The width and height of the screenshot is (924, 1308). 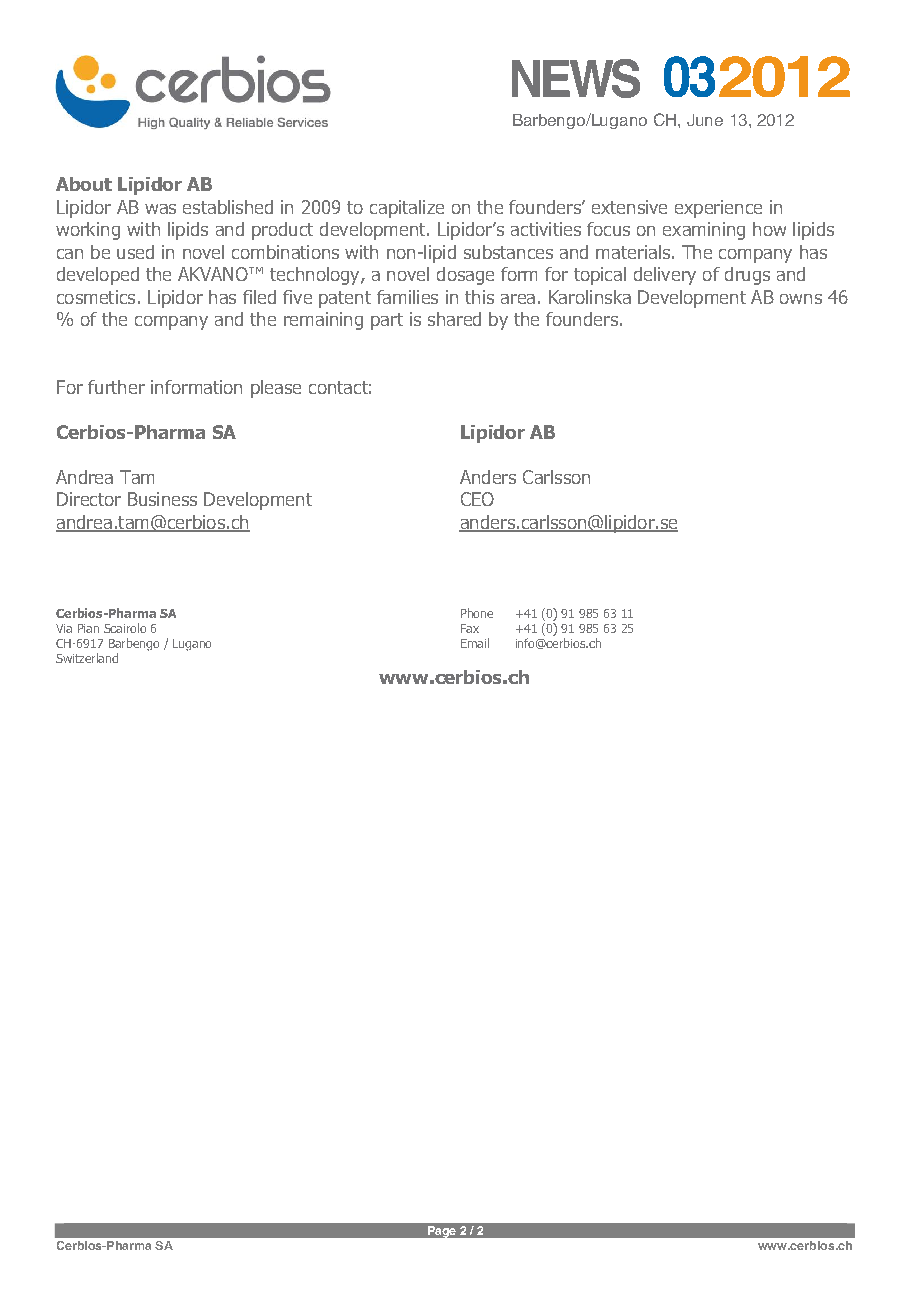 What do you see at coordinates (84, 184) in the screenshot?
I see `About` at bounding box center [84, 184].
